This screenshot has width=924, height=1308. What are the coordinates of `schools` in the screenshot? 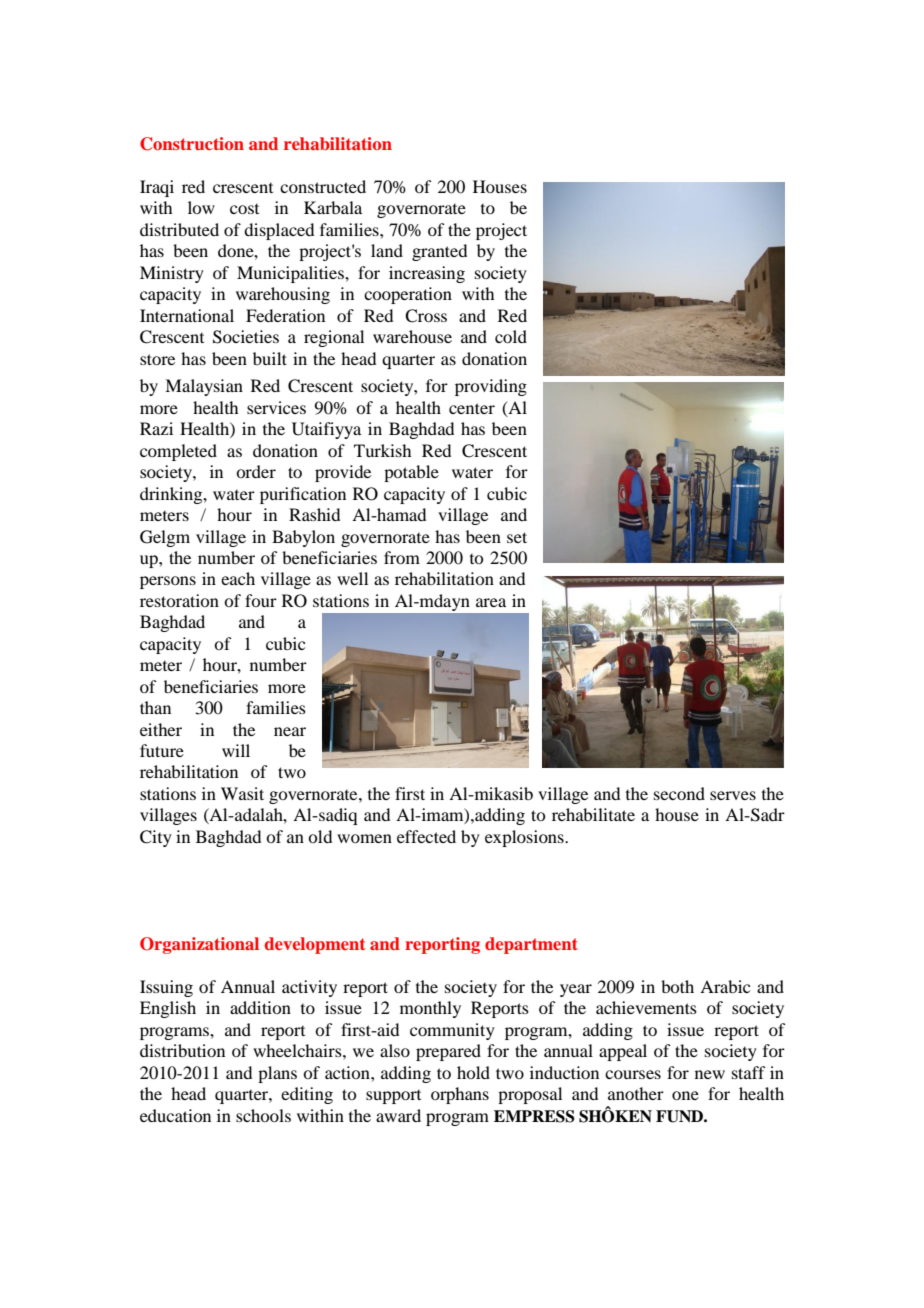 It's located at (263, 1115).
